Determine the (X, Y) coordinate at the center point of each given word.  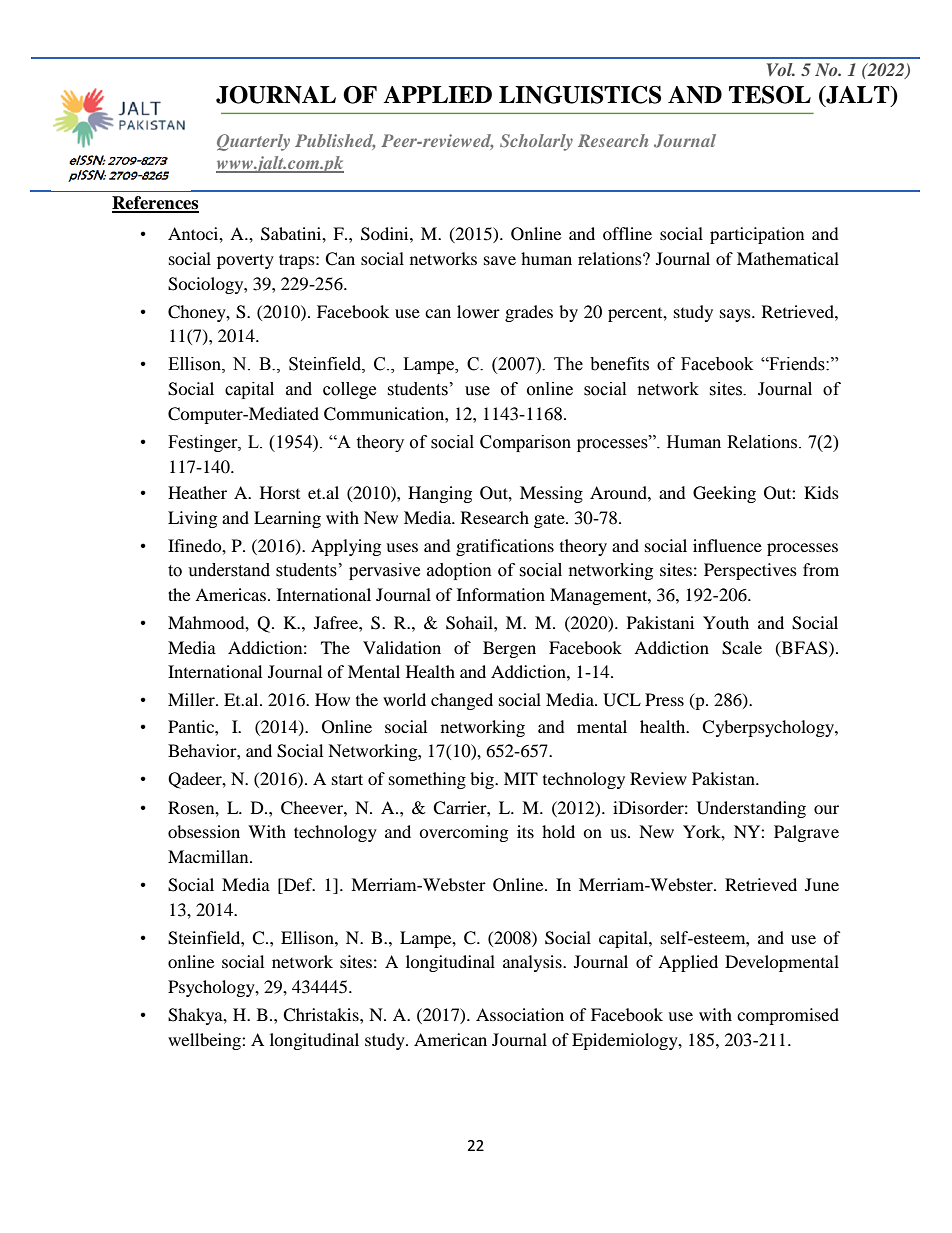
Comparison (525, 443)
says (736, 315)
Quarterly (253, 142)
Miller (192, 699)
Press (664, 699)
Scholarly (536, 142)
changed (462, 701)
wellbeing (205, 1041)
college (349, 390)
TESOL (770, 95)
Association (520, 1014)
